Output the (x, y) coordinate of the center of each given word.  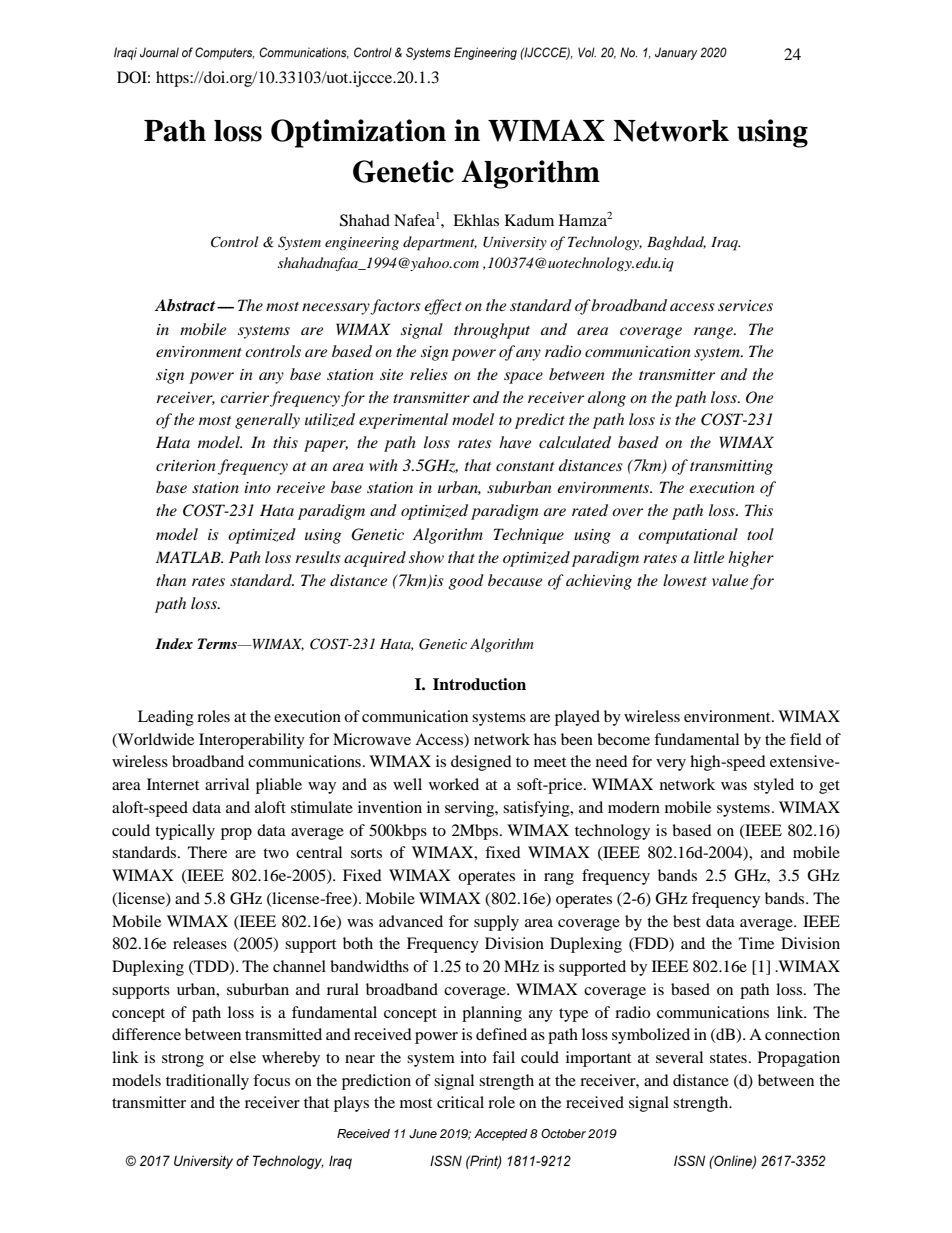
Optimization (358, 133)
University (515, 243)
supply (496, 923)
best (687, 921)
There (207, 852)
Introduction (479, 684)
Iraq (725, 244)
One (759, 397)
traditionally (207, 1082)
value (730, 580)
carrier (244, 397)
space (523, 378)
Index (174, 643)
